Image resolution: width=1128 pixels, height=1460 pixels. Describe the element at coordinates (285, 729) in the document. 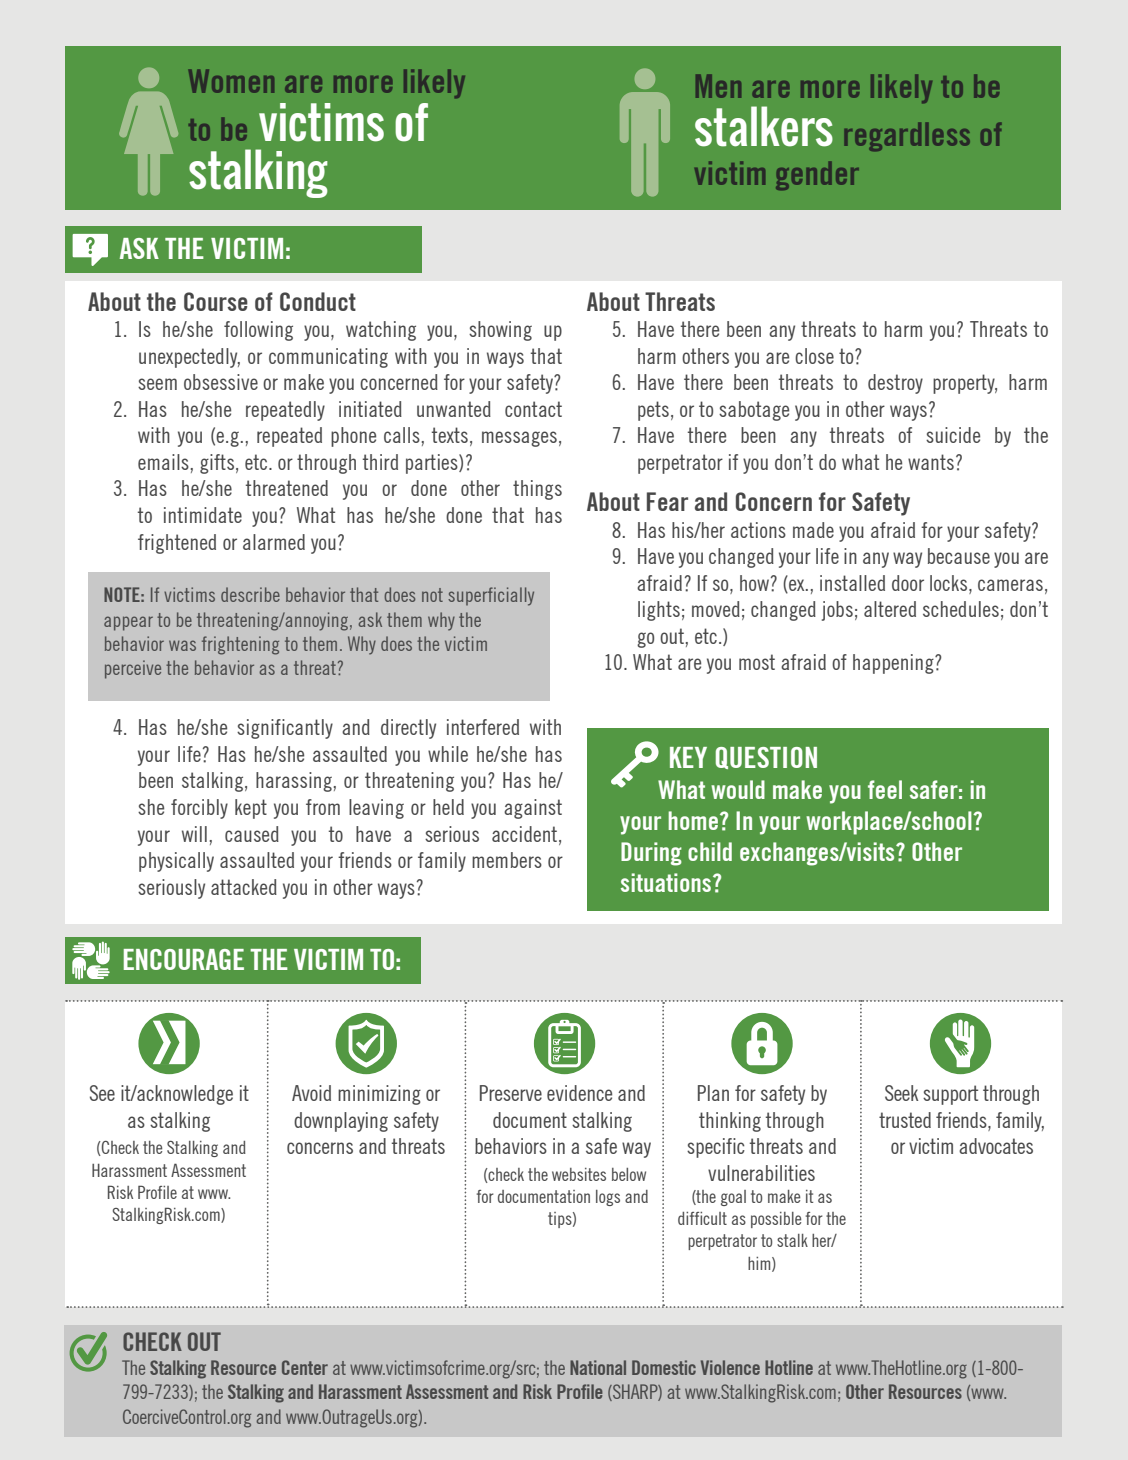

I see `significantly` at that location.
